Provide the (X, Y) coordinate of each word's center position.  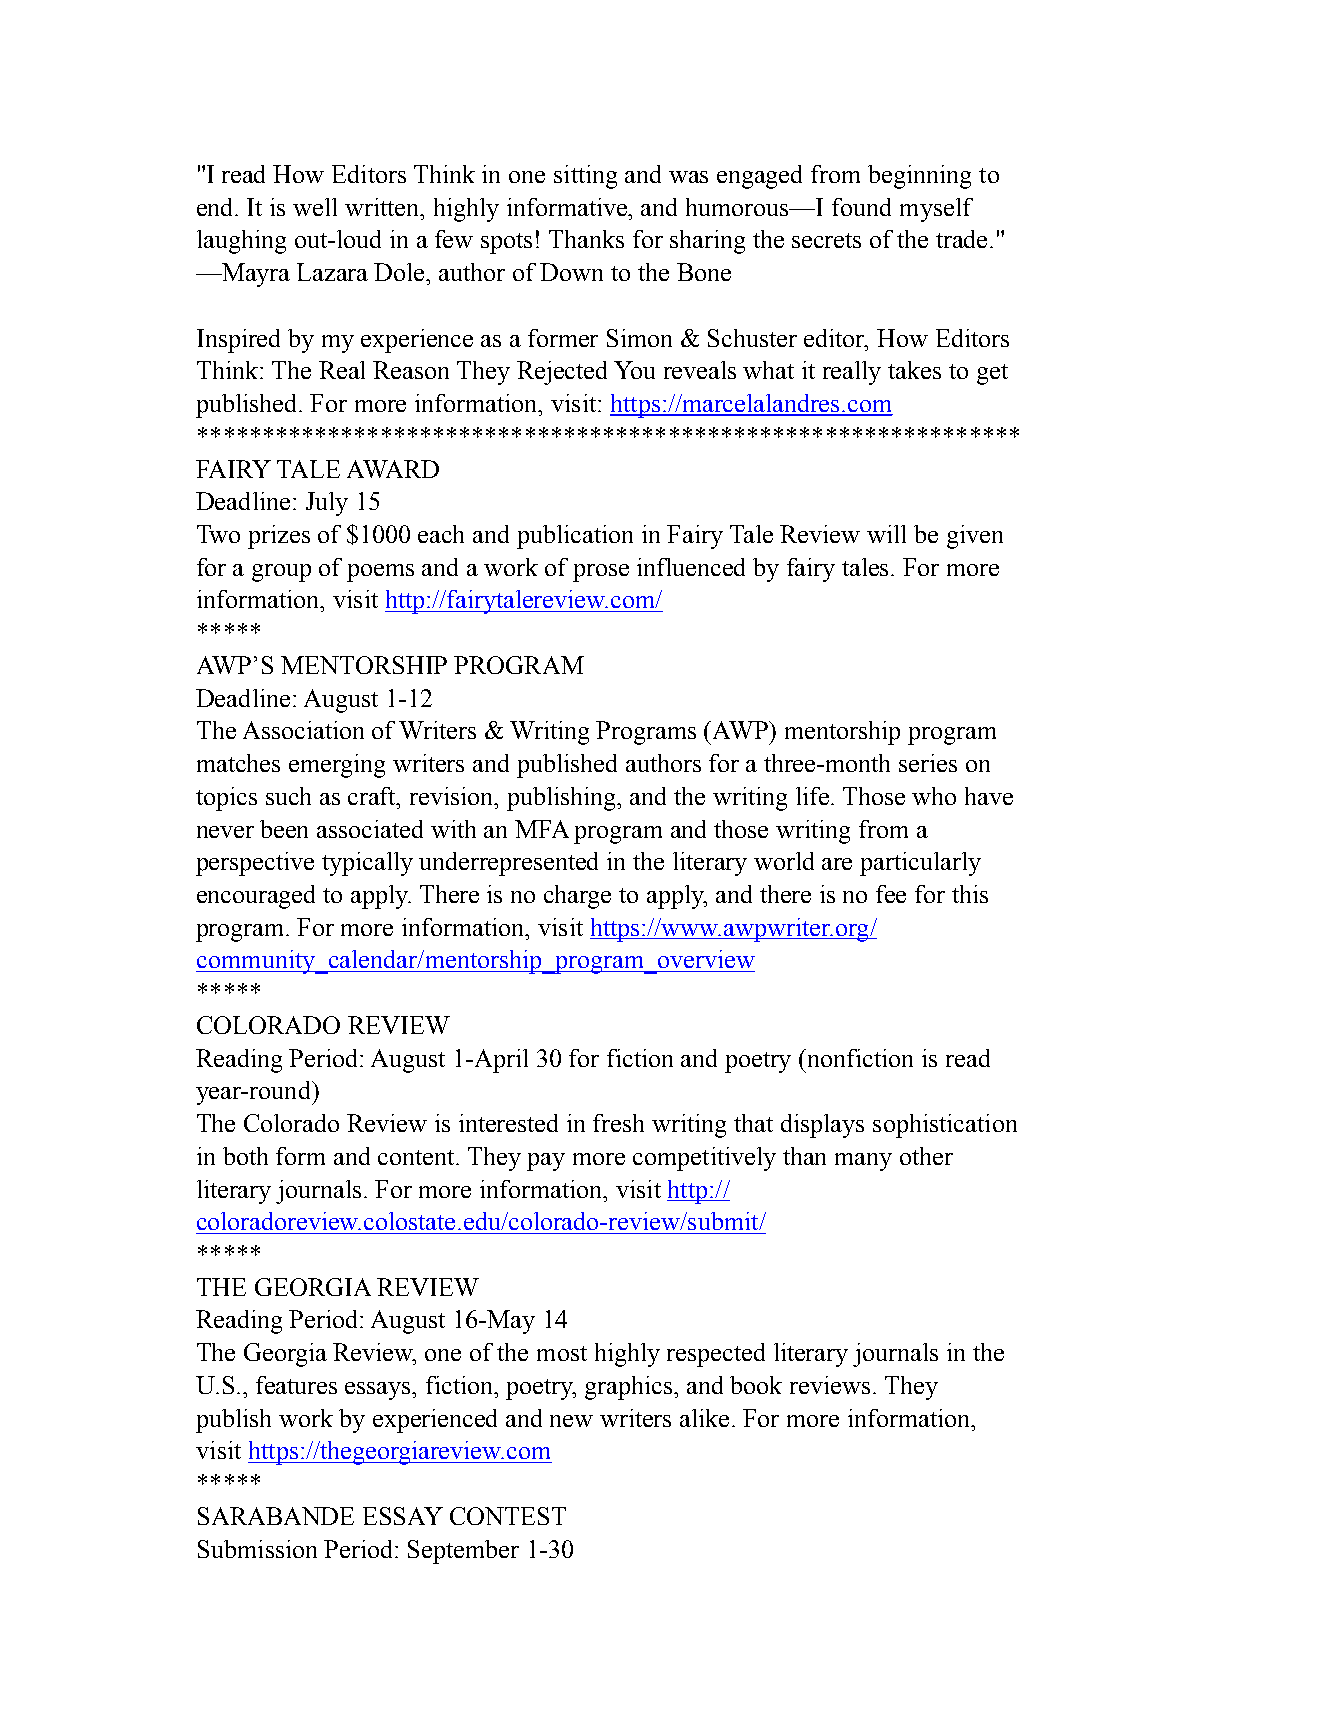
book (756, 1385)
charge (577, 897)
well (315, 207)
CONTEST (508, 1516)
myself (936, 210)
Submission (257, 1549)
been (284, 829)
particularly (920, 864)
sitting (585, 177)
